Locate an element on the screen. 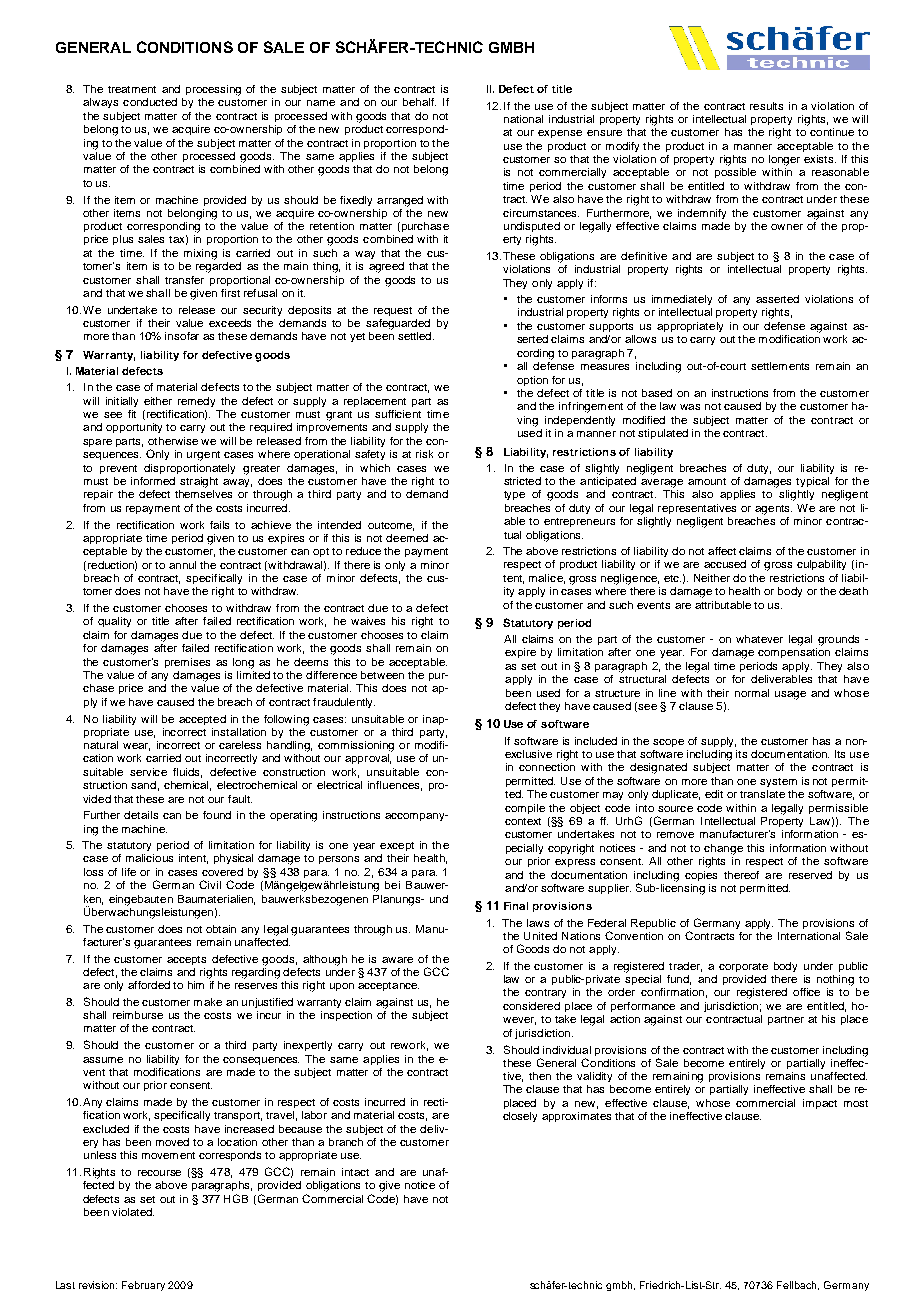  behalf is located at coordinates (419, 102).
